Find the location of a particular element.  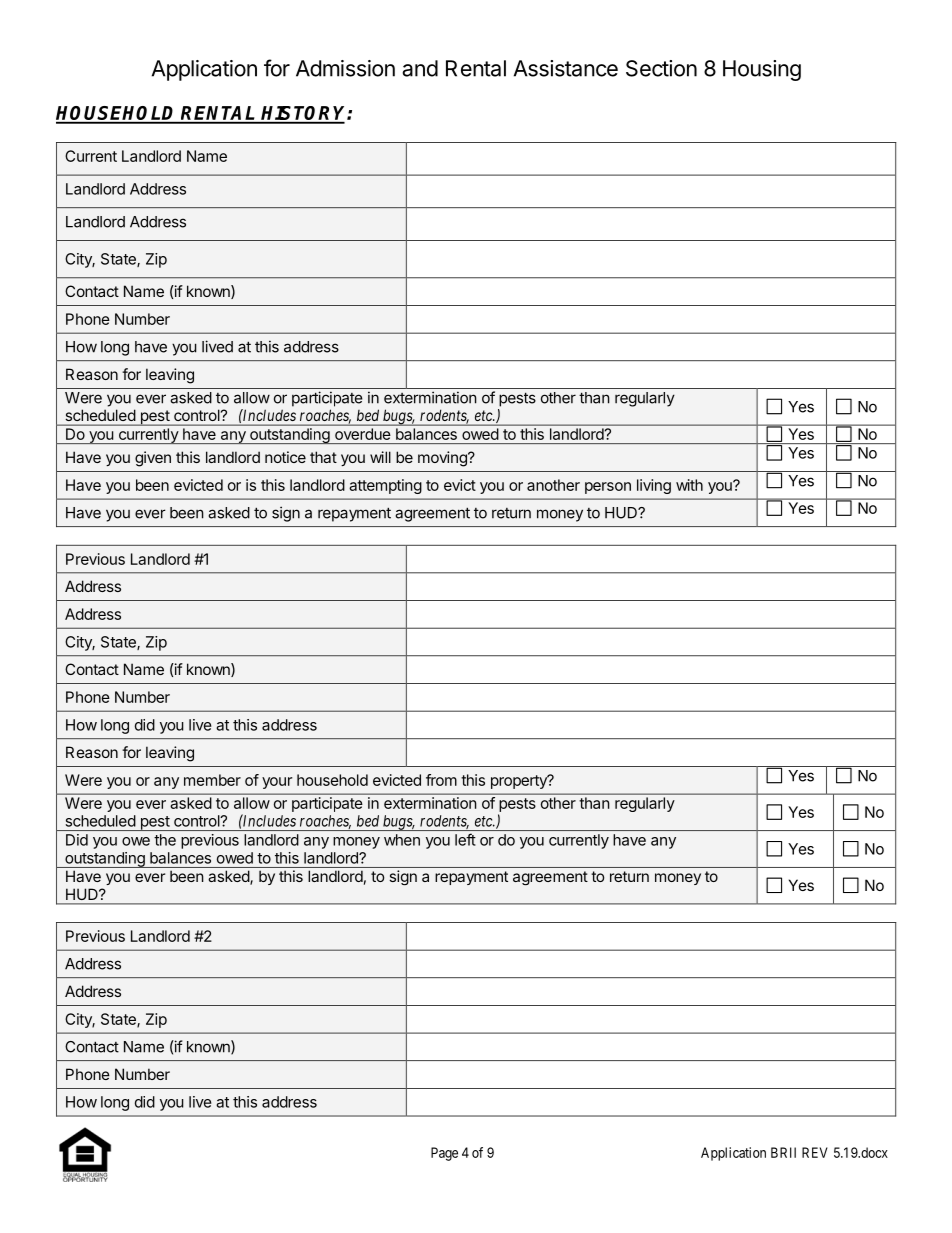

left is located at coordinates (465, 839).
